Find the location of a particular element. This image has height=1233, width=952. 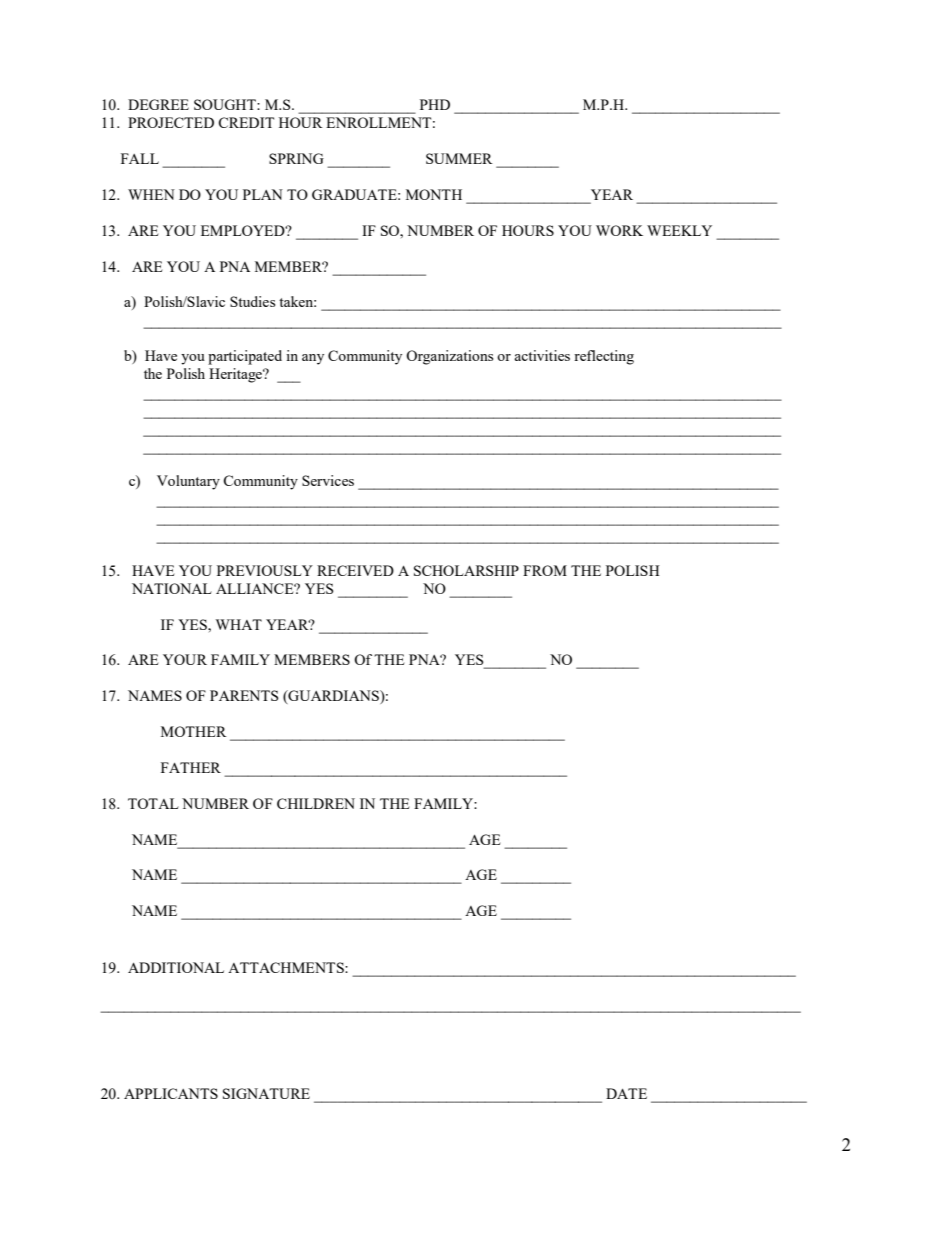

PROJECTED is located at coordinates (171, 122).
